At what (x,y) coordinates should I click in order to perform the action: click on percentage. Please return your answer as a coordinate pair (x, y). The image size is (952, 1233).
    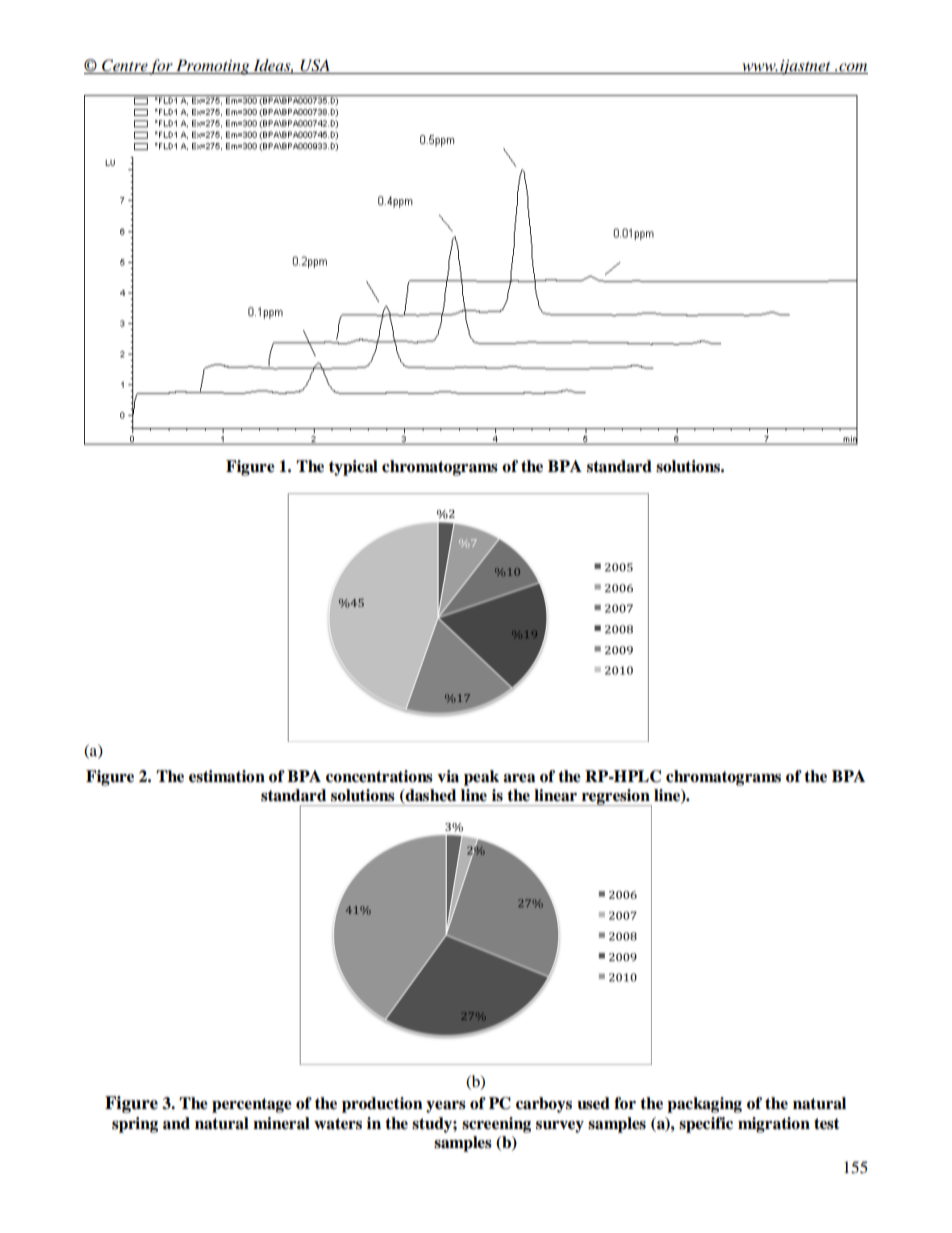
    Looking at the image, I should click on (252, 1105).
